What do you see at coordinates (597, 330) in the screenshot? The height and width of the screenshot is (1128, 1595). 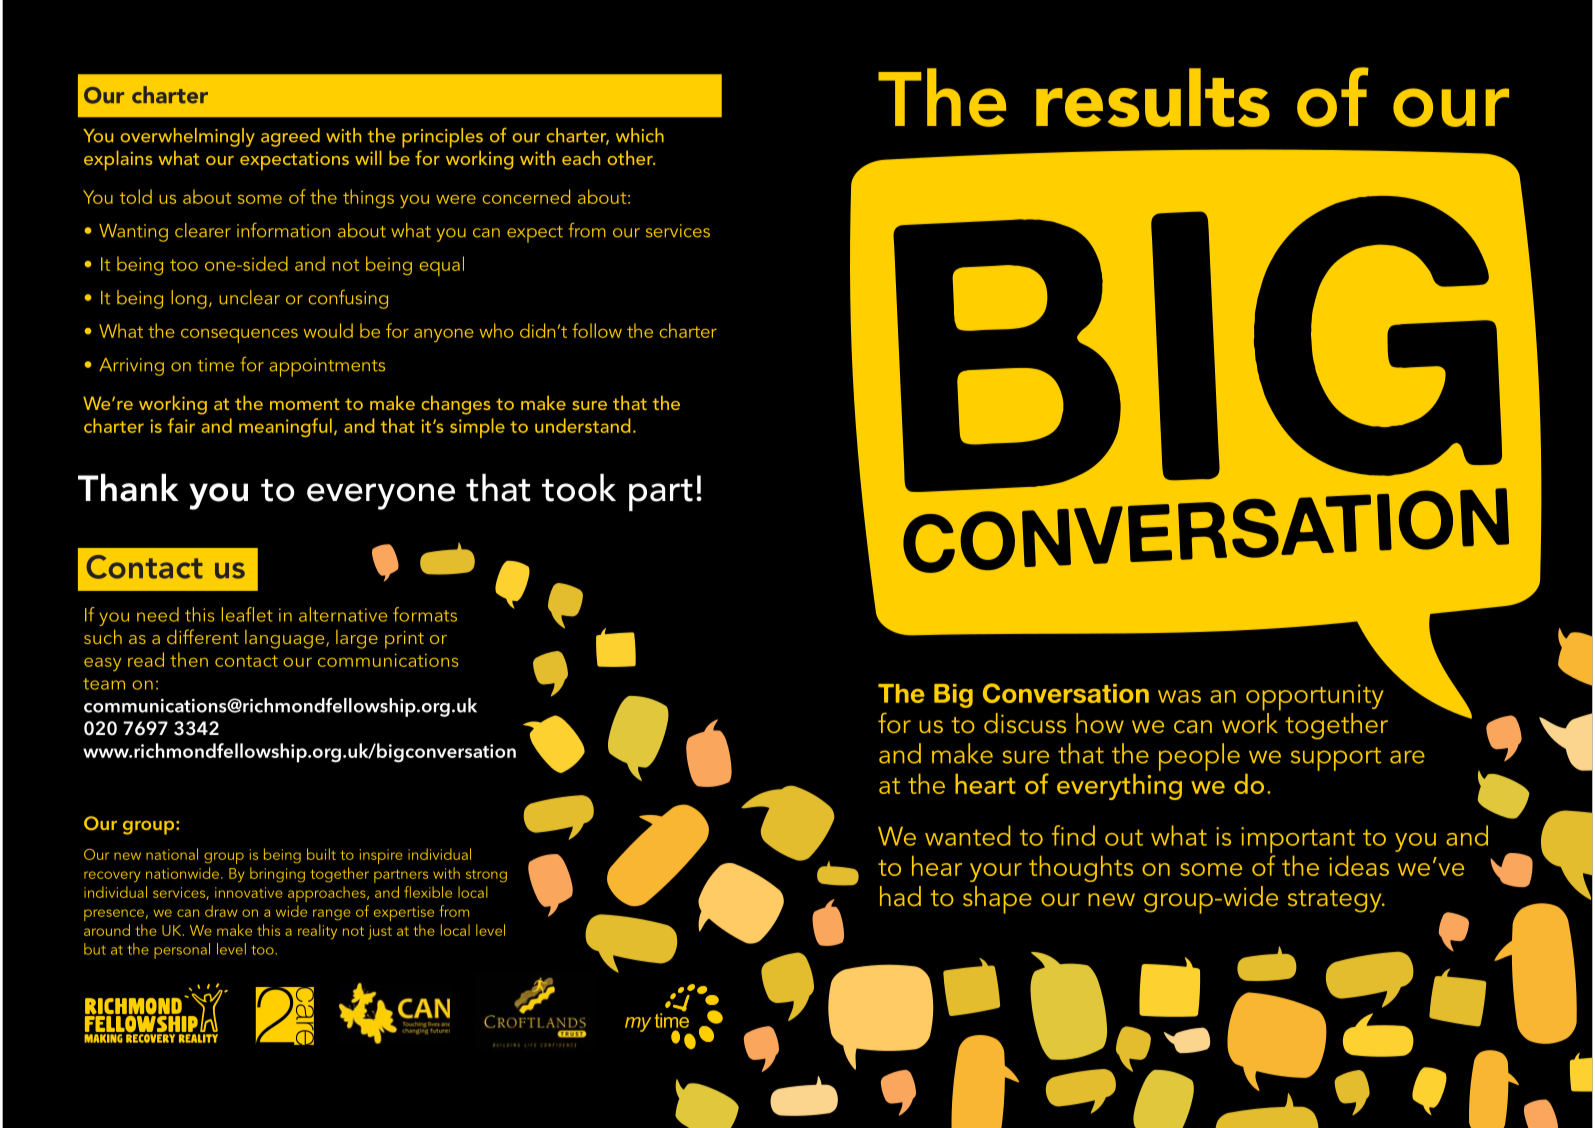 I see `follow` at bounding box center [597, 330].
